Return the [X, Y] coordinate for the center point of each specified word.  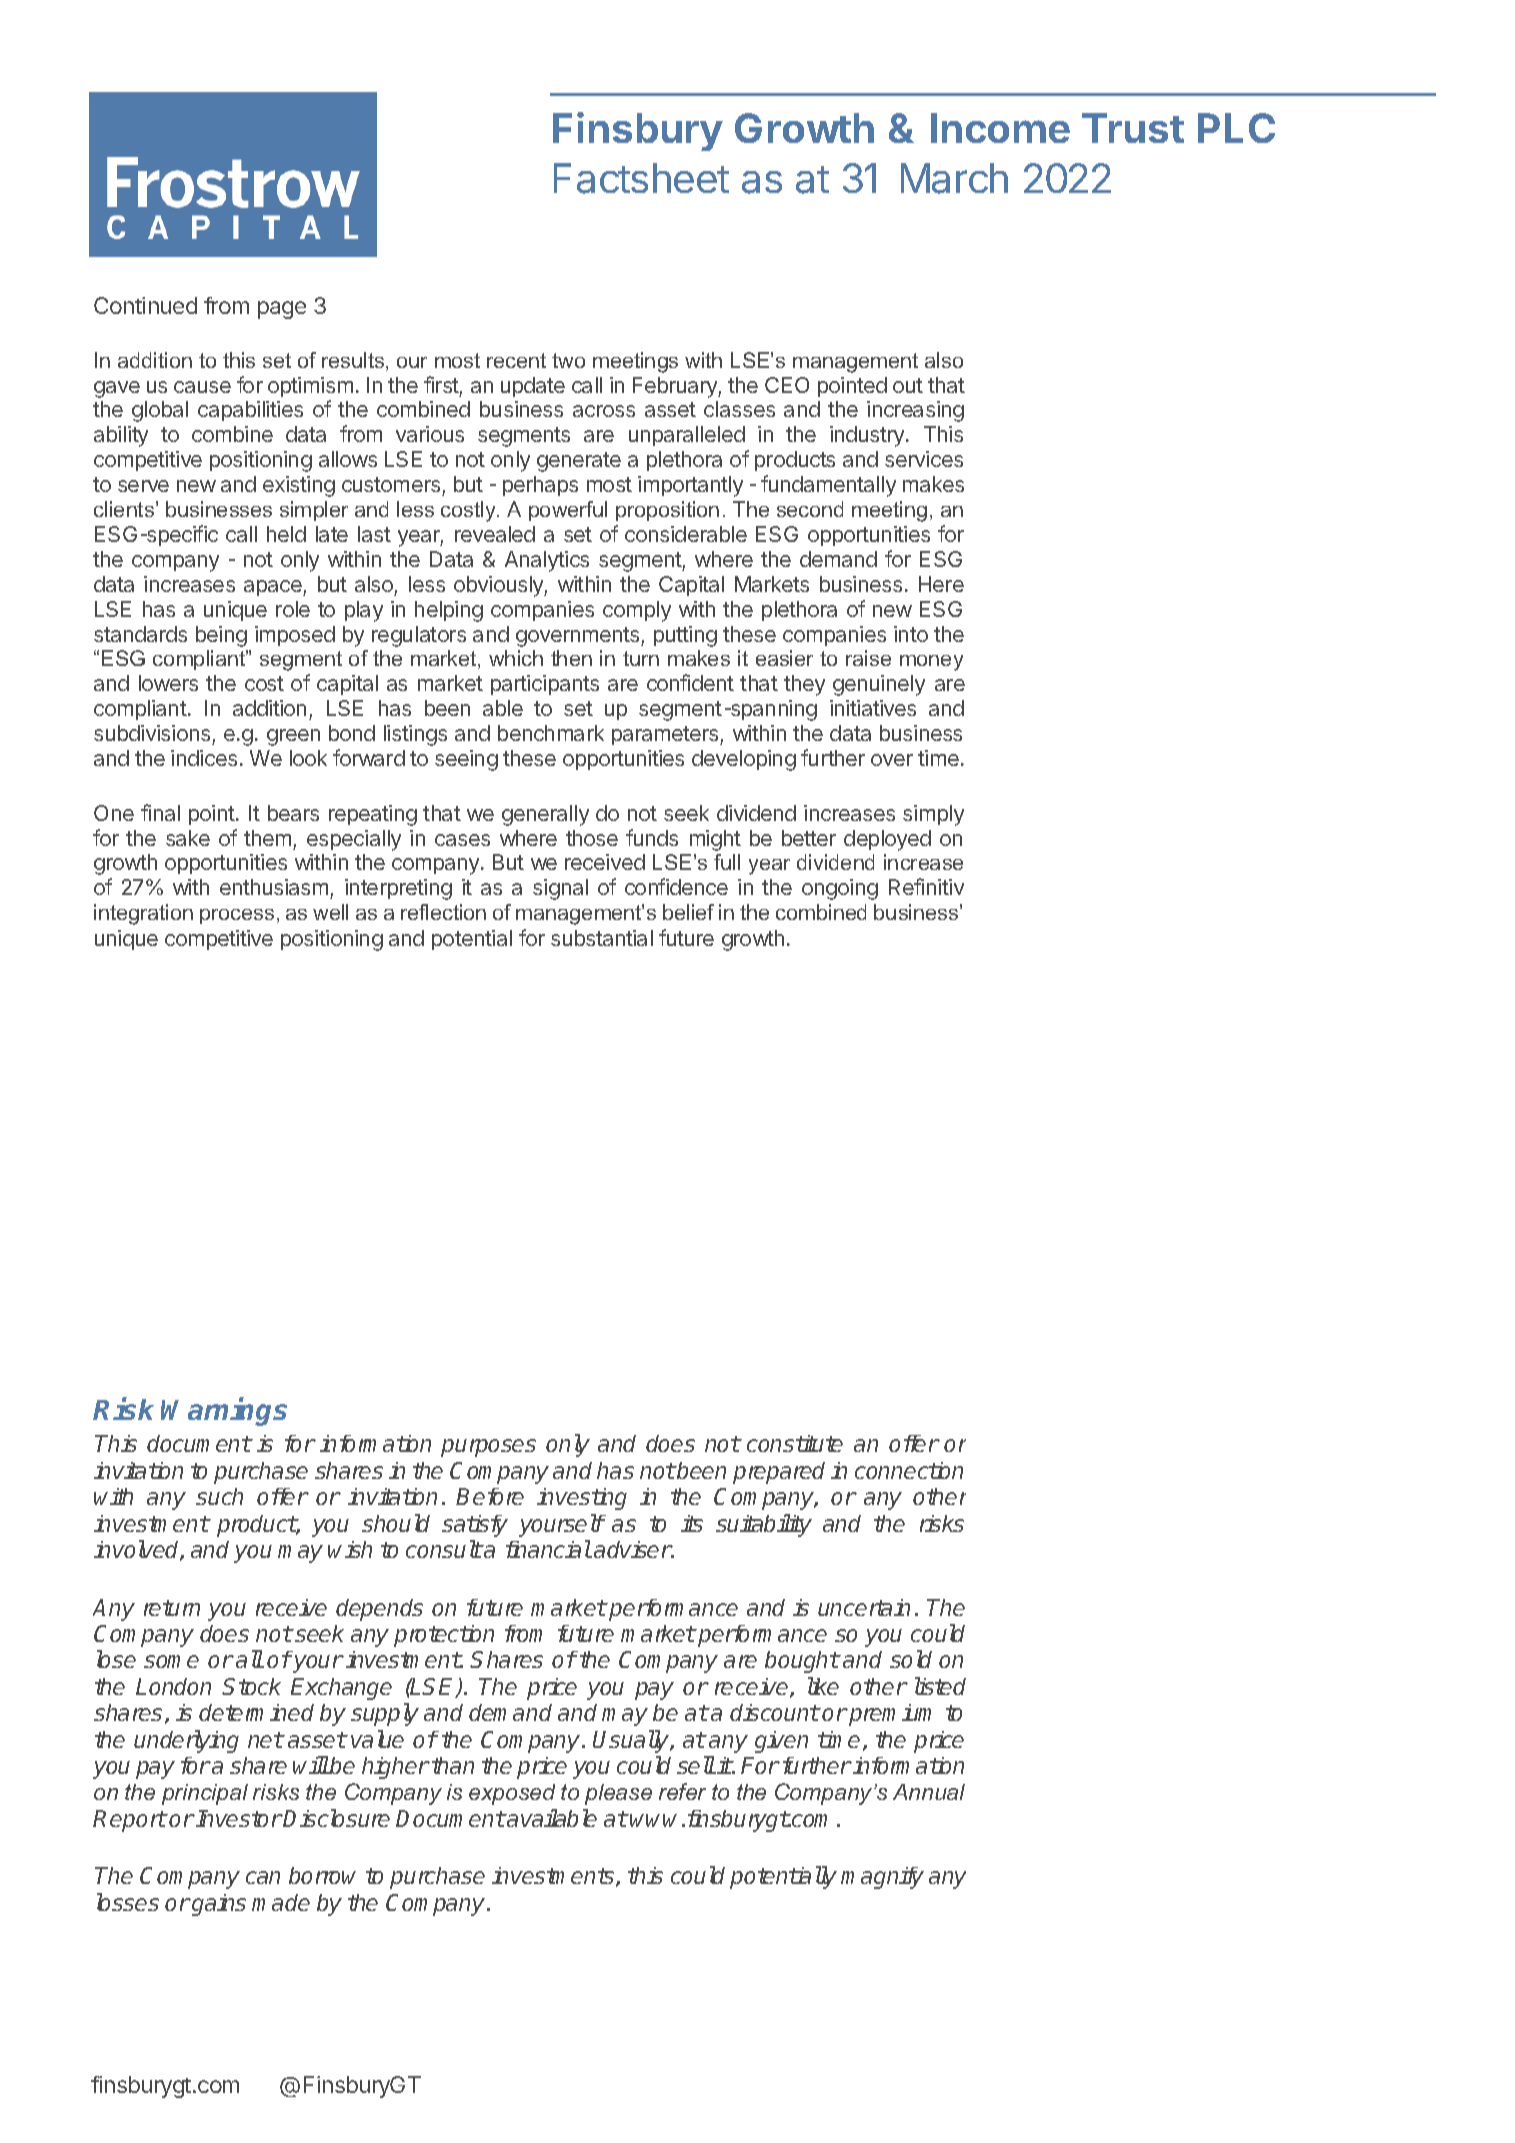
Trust [1133, 128]
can [263, 1877]
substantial [602, 938]
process [237, 916]
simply [933, 815]
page [282, 310]
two [568, 360]
